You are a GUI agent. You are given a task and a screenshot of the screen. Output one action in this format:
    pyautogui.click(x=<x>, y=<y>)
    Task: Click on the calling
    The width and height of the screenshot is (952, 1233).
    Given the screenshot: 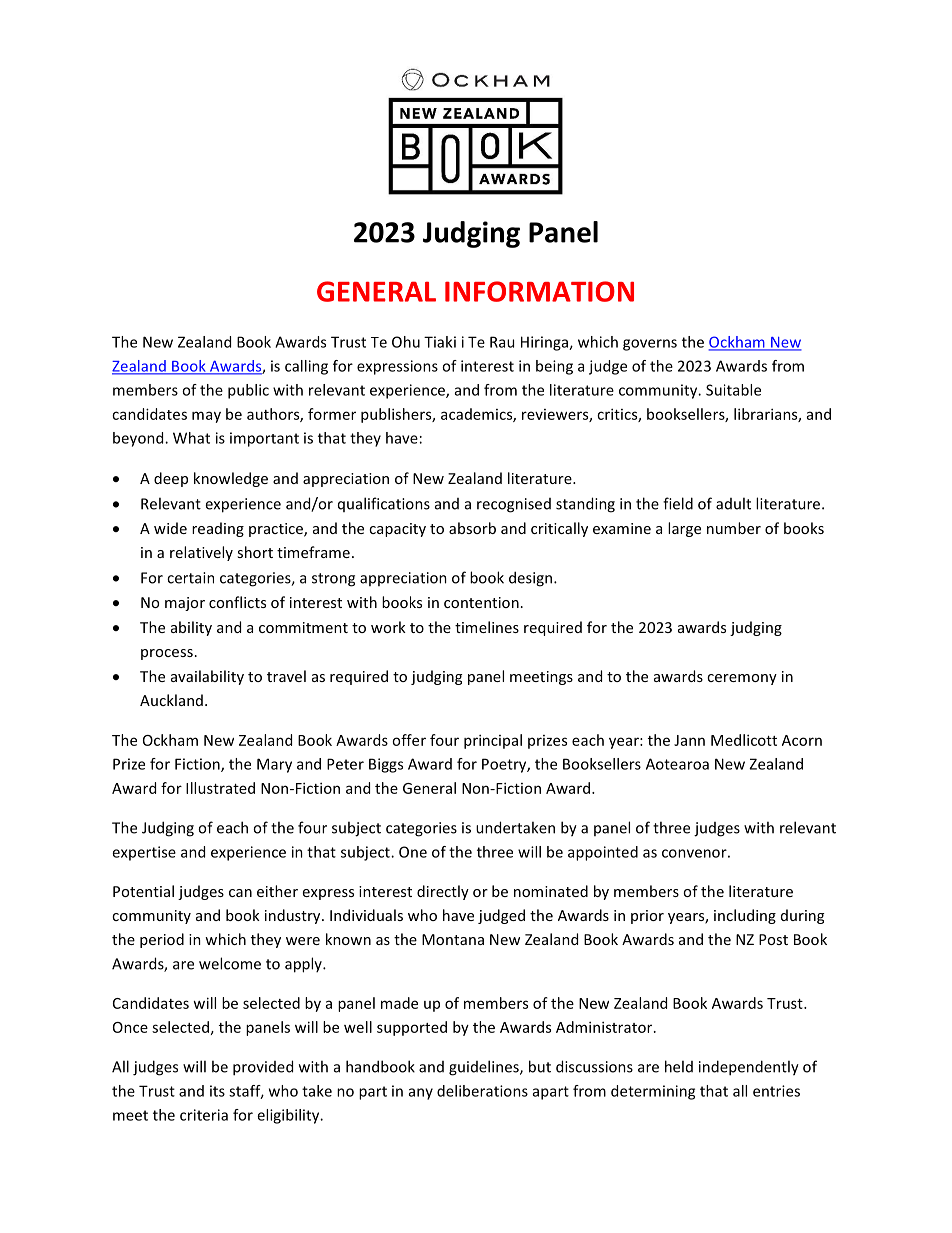 What is the action you would take?
    pyautogui.click(x=306, y=367)
